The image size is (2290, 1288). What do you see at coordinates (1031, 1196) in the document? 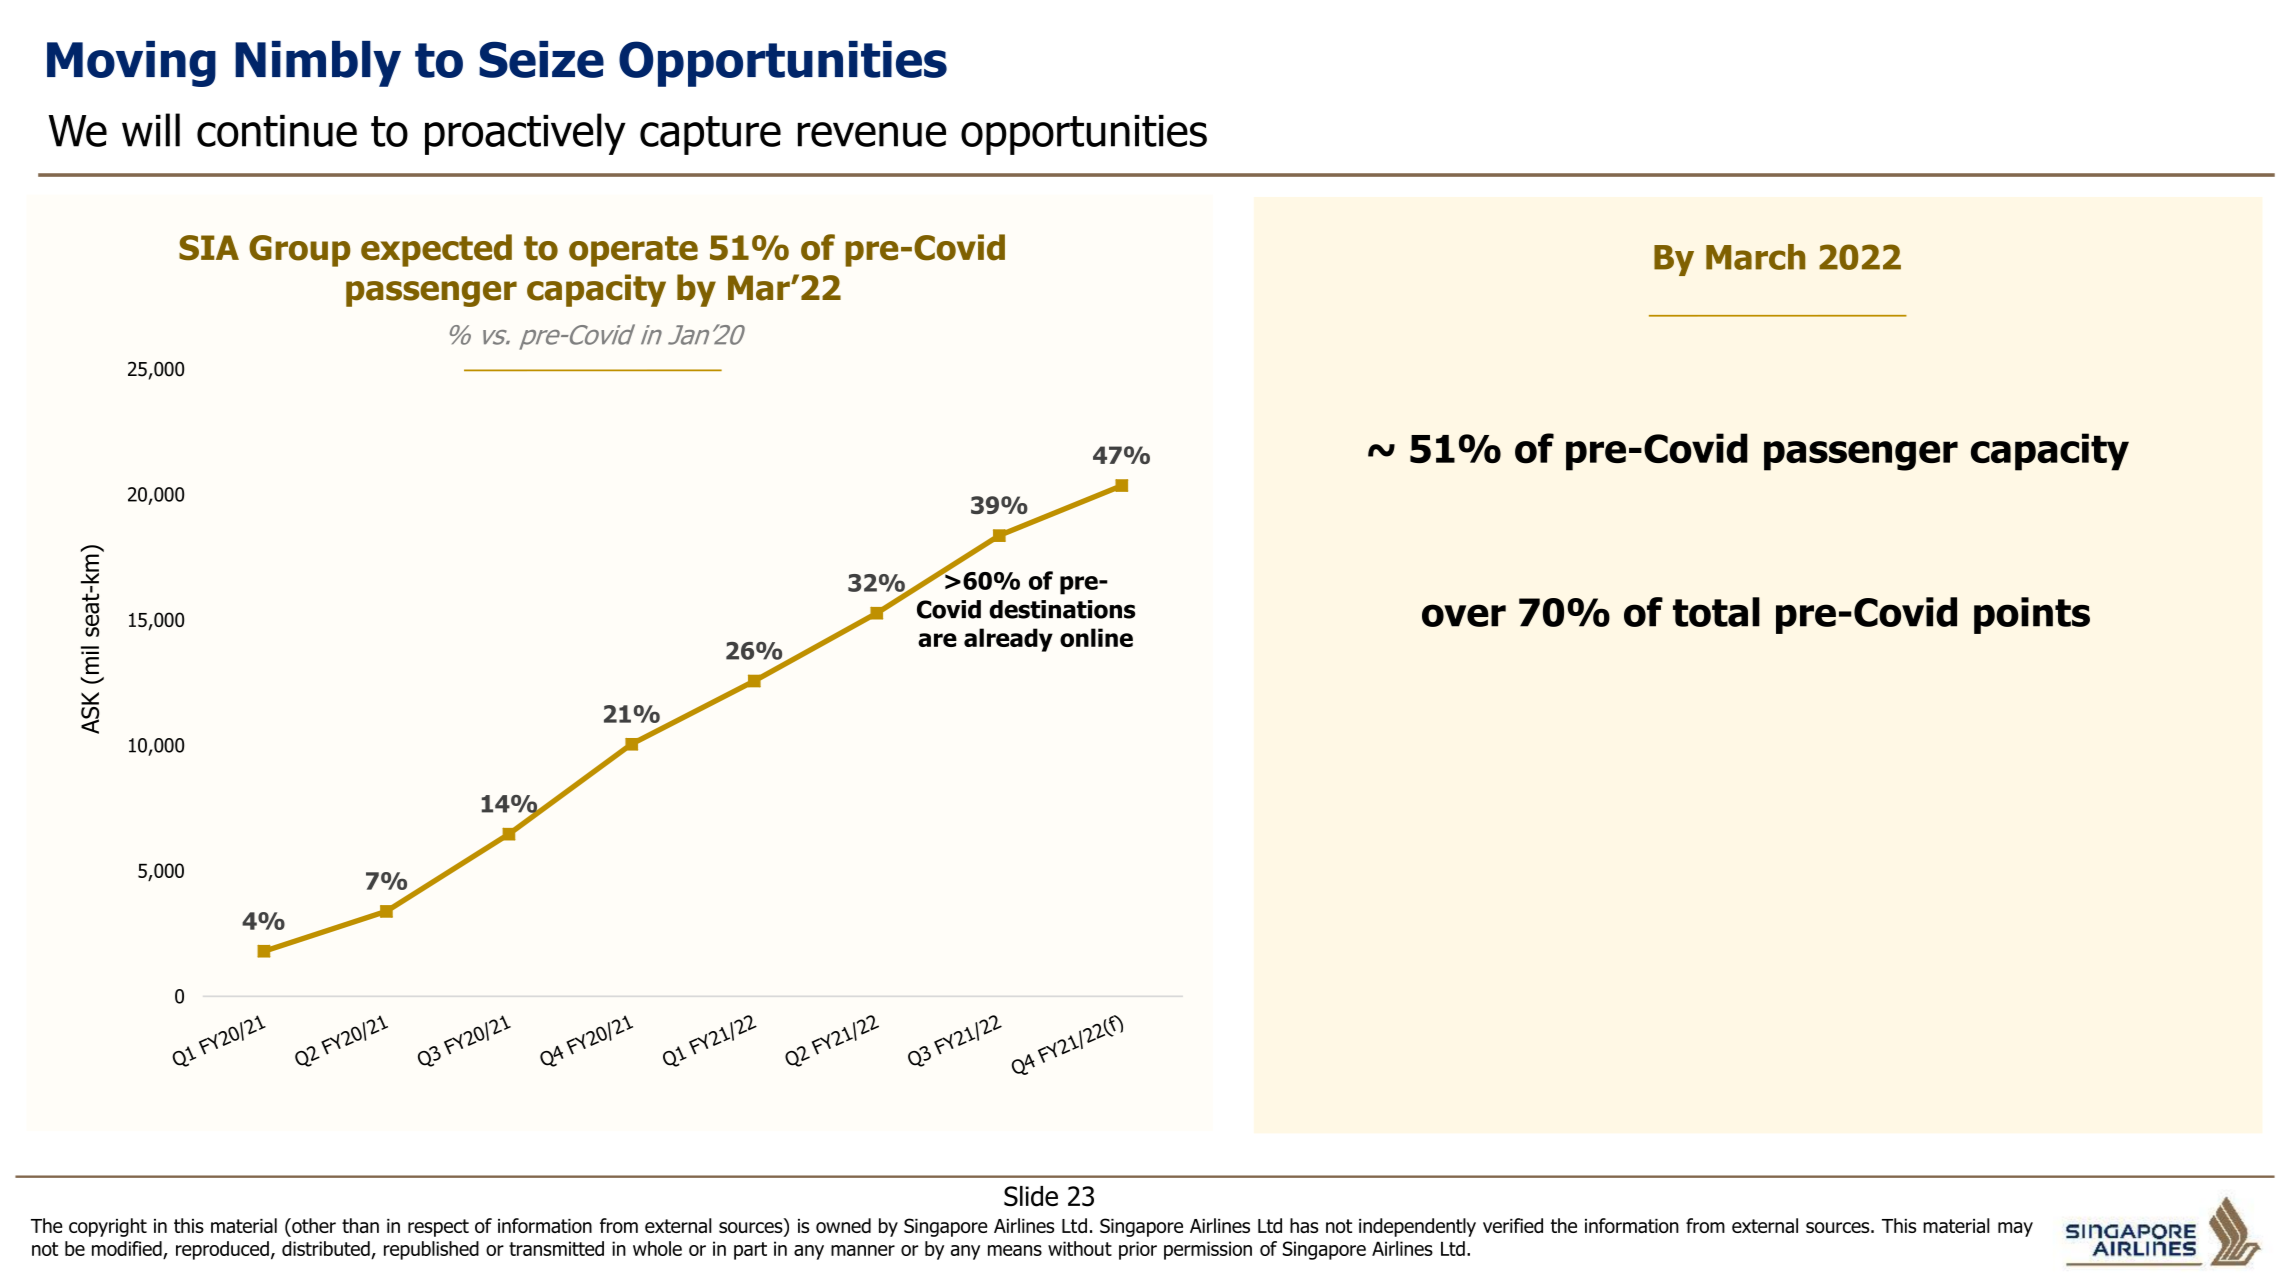
I see `Slide` at bounding box center [1031, 1196].
